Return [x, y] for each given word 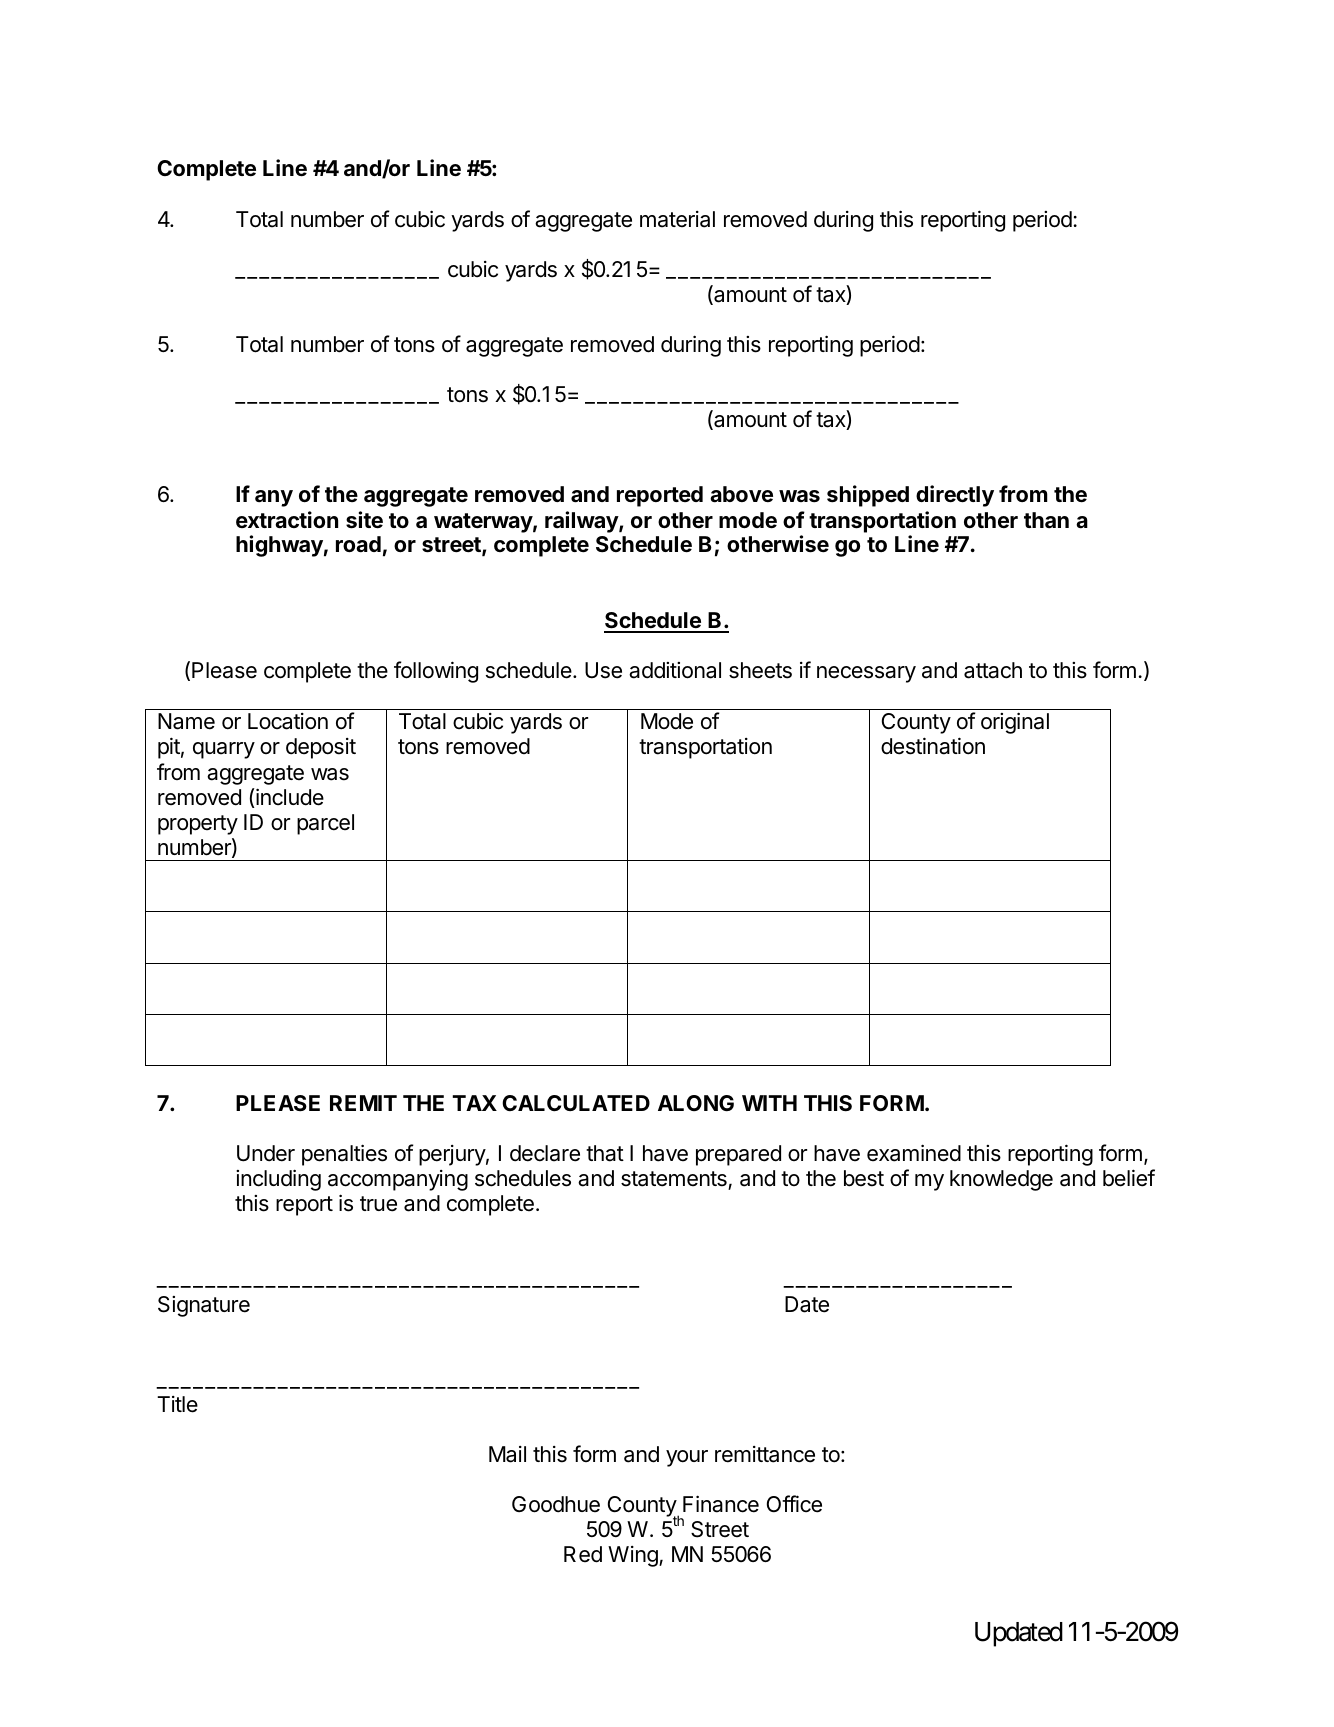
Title [177, 1404]
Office [794, 1504]
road [358, 544]
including [278, 1180]
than [1046, 520]
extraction [287, 520]
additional [675, 670]
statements [674, 1179]
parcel [325, 824]
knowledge [1001, 1180]
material [677, 219]
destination [933, 746]
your [687, 1458]
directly [955, 496]
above [741, 494]
